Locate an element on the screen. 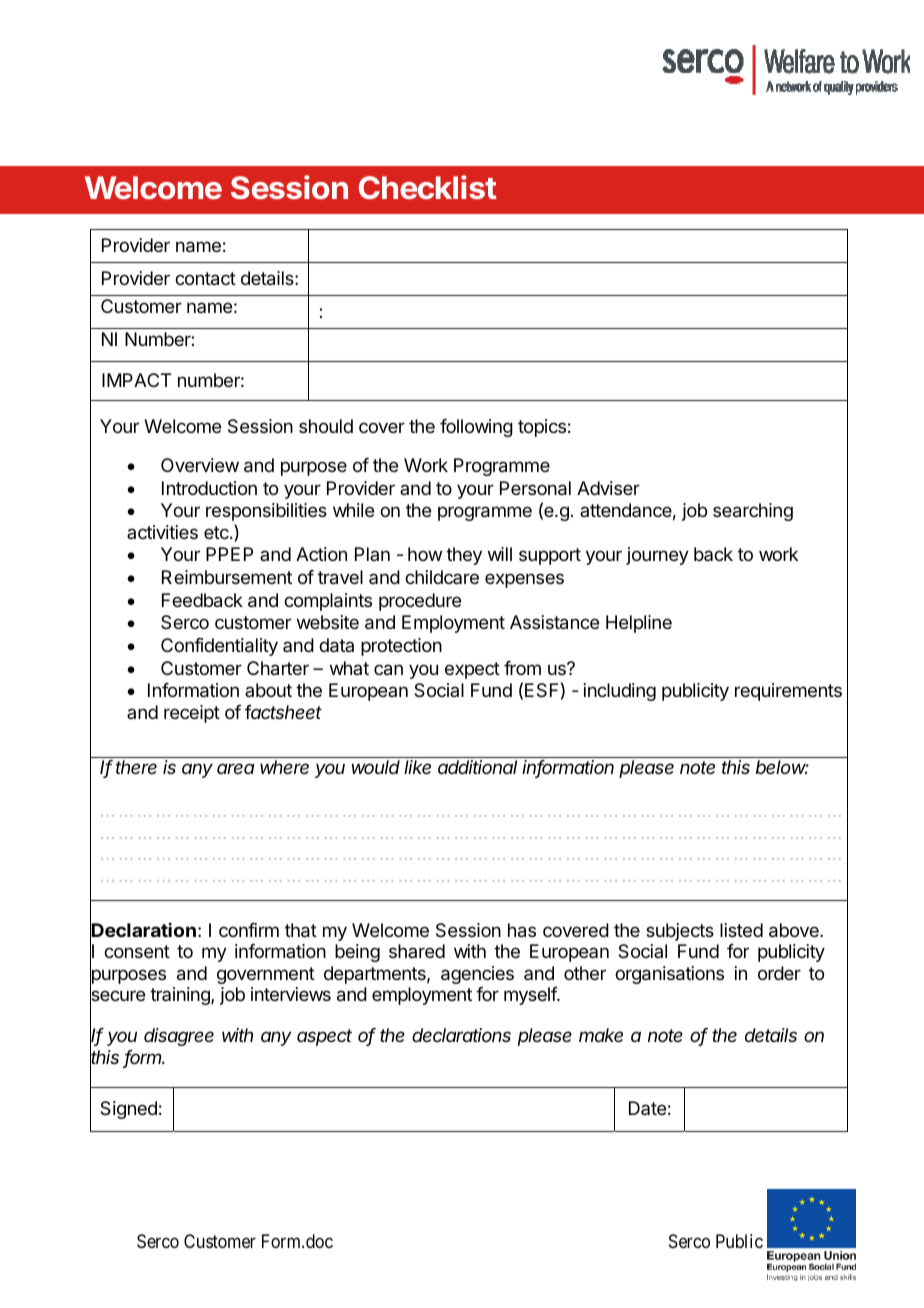  expect is located at coordinates (472, 670).
